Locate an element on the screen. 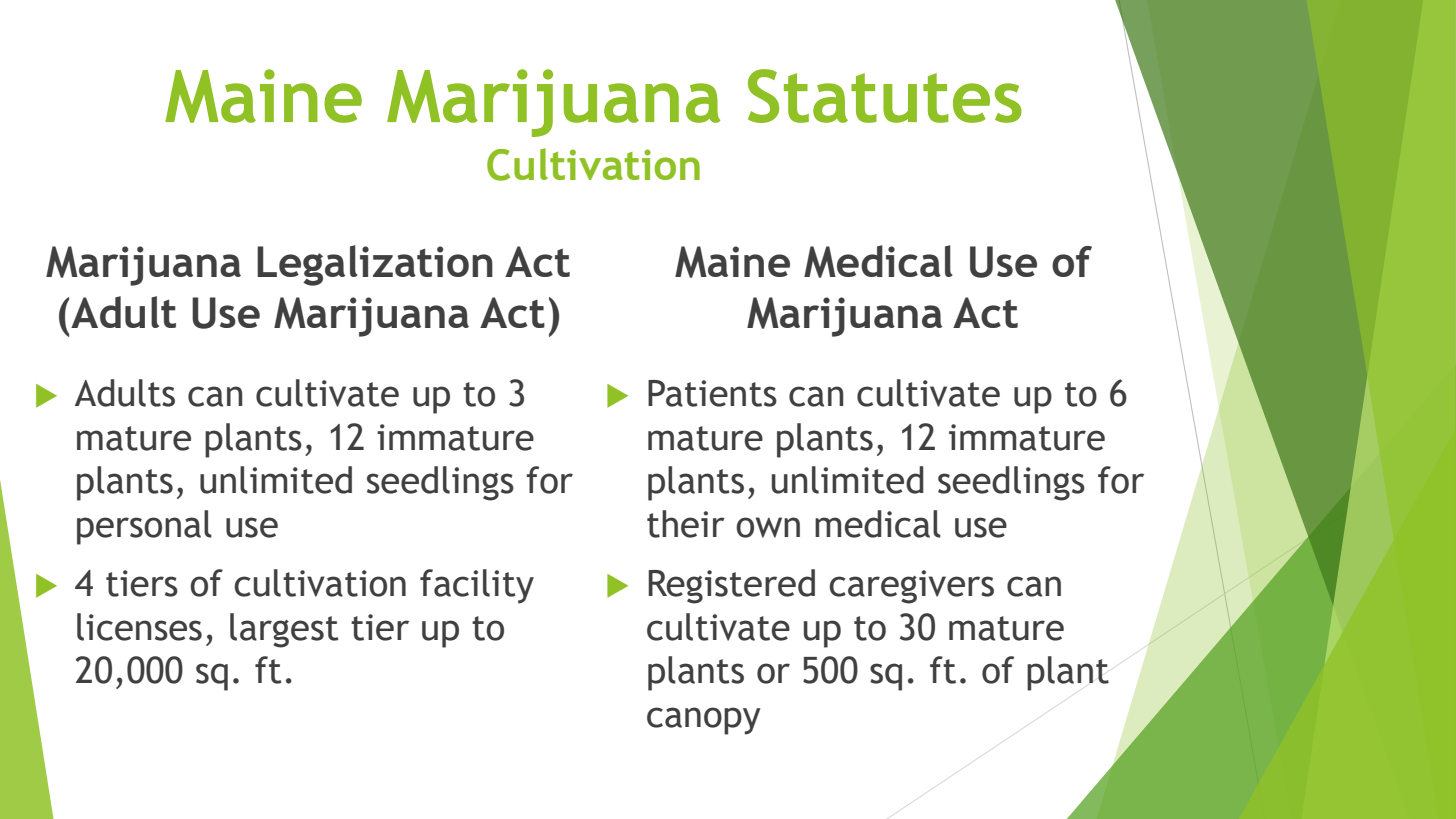 The height and width of the screenshot is (819, 1456). Statutes is located at coordinates (885, 96).
